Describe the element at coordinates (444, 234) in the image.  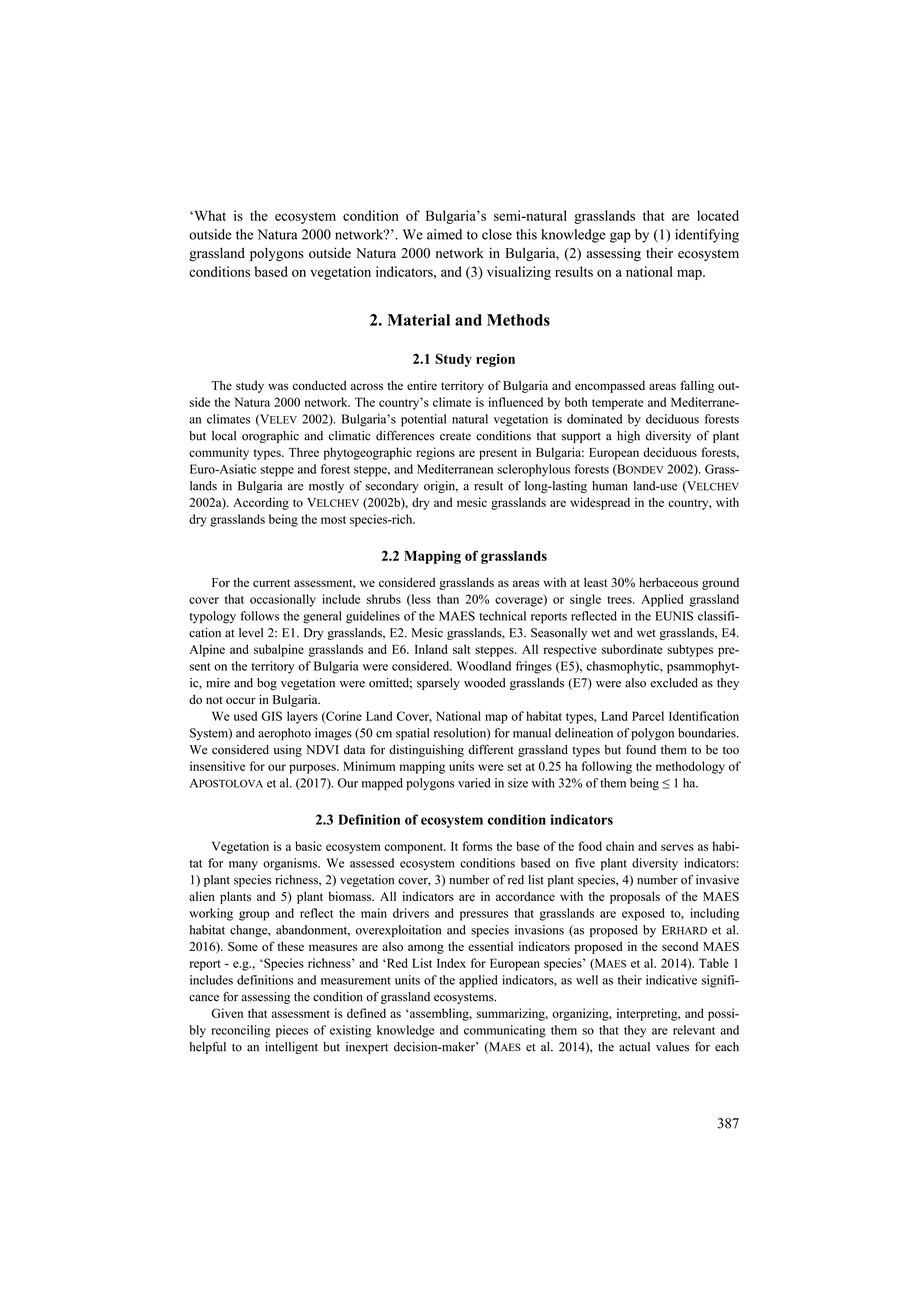
I see `aimed` at that location.
